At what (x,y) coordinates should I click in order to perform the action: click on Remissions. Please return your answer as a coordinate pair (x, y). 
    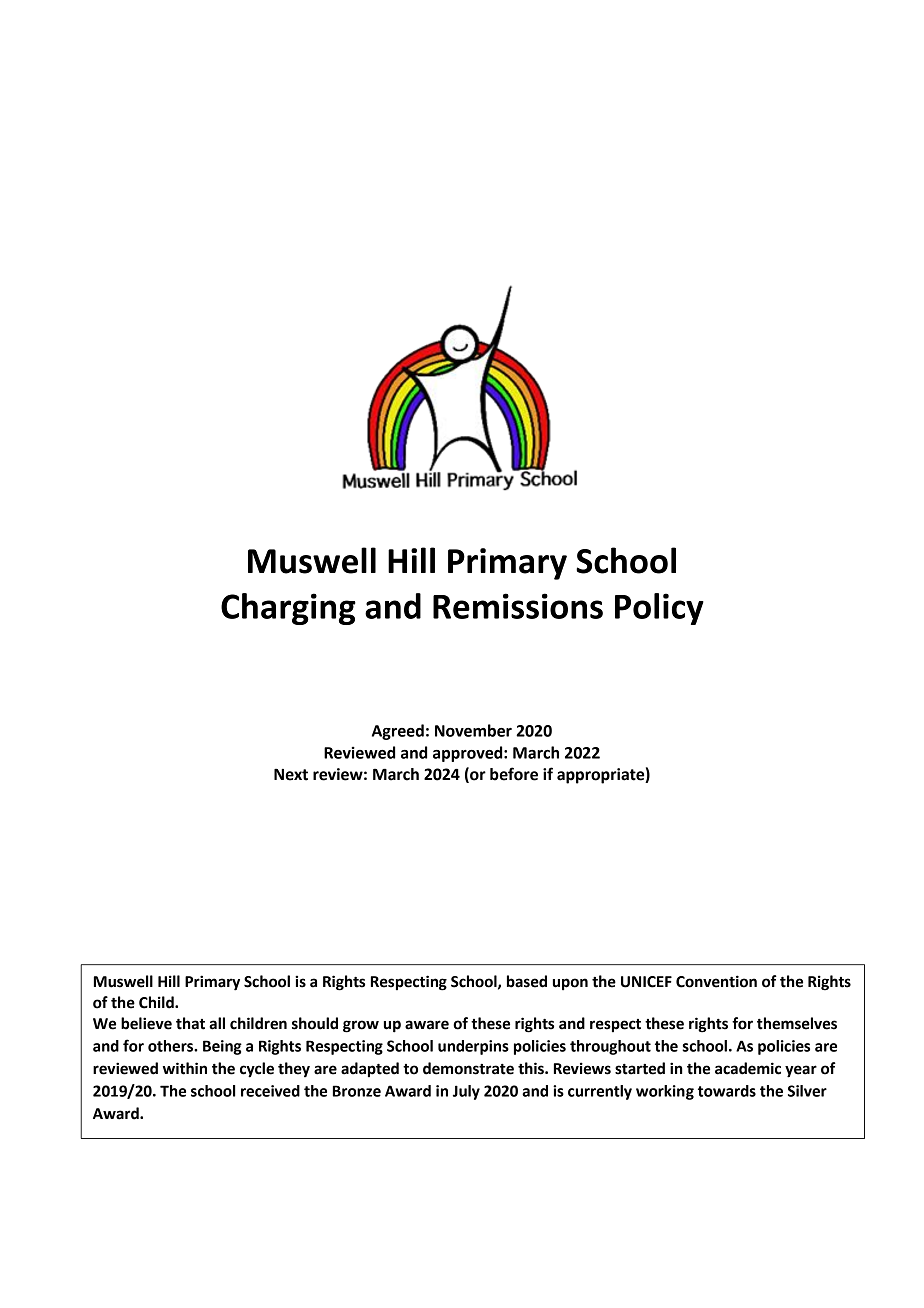
    Looking at the image, I should click on (518, 606).
